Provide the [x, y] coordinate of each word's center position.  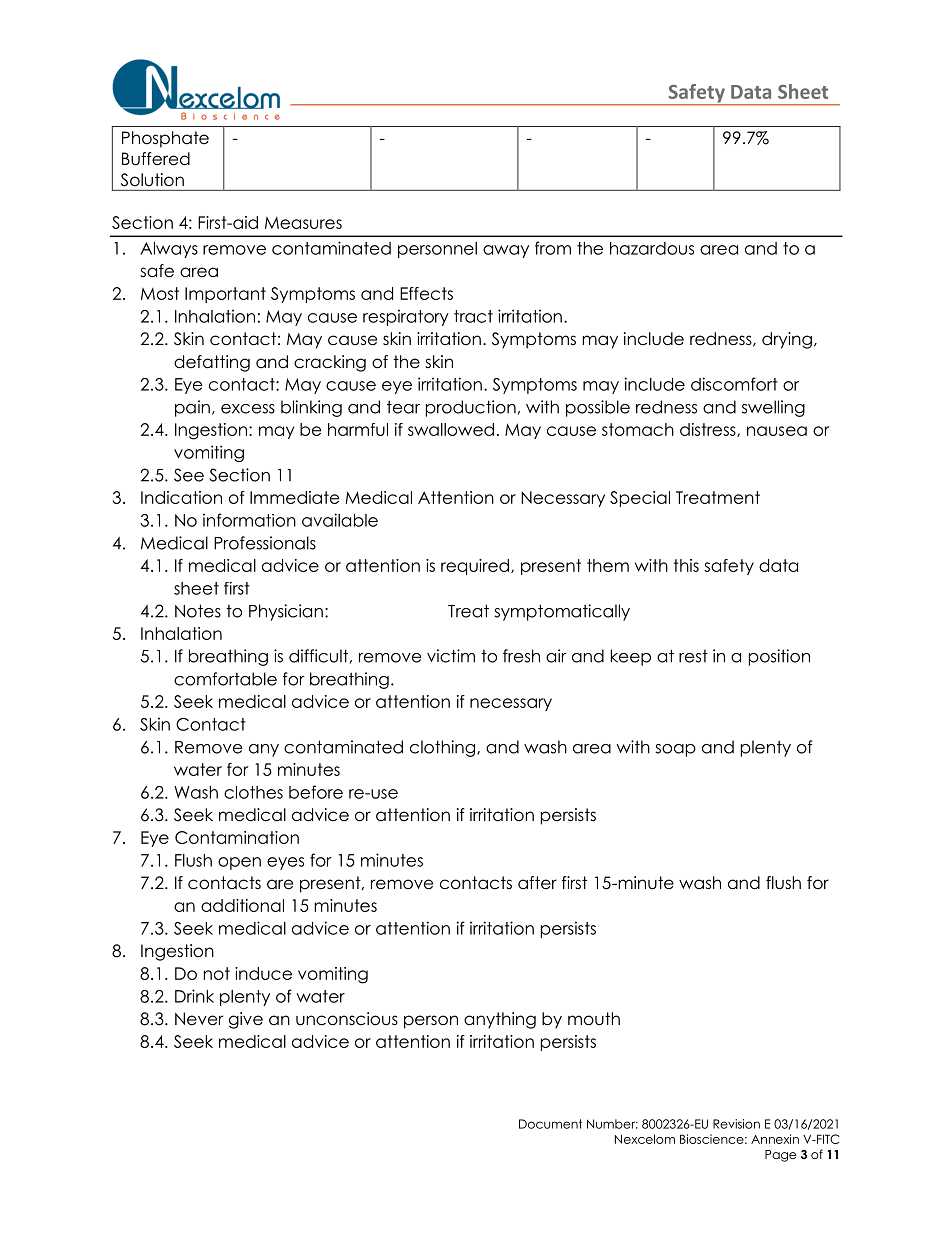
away [506, 251]
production [471, 408]
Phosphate [165, 139]
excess [248, 409]
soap [675, 750]
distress [709, 430]
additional [242, 905]
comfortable [225, 679]
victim [451, 656]
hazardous [652, 248]
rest [693, 656]
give [246, 1020]
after [537, 883]
